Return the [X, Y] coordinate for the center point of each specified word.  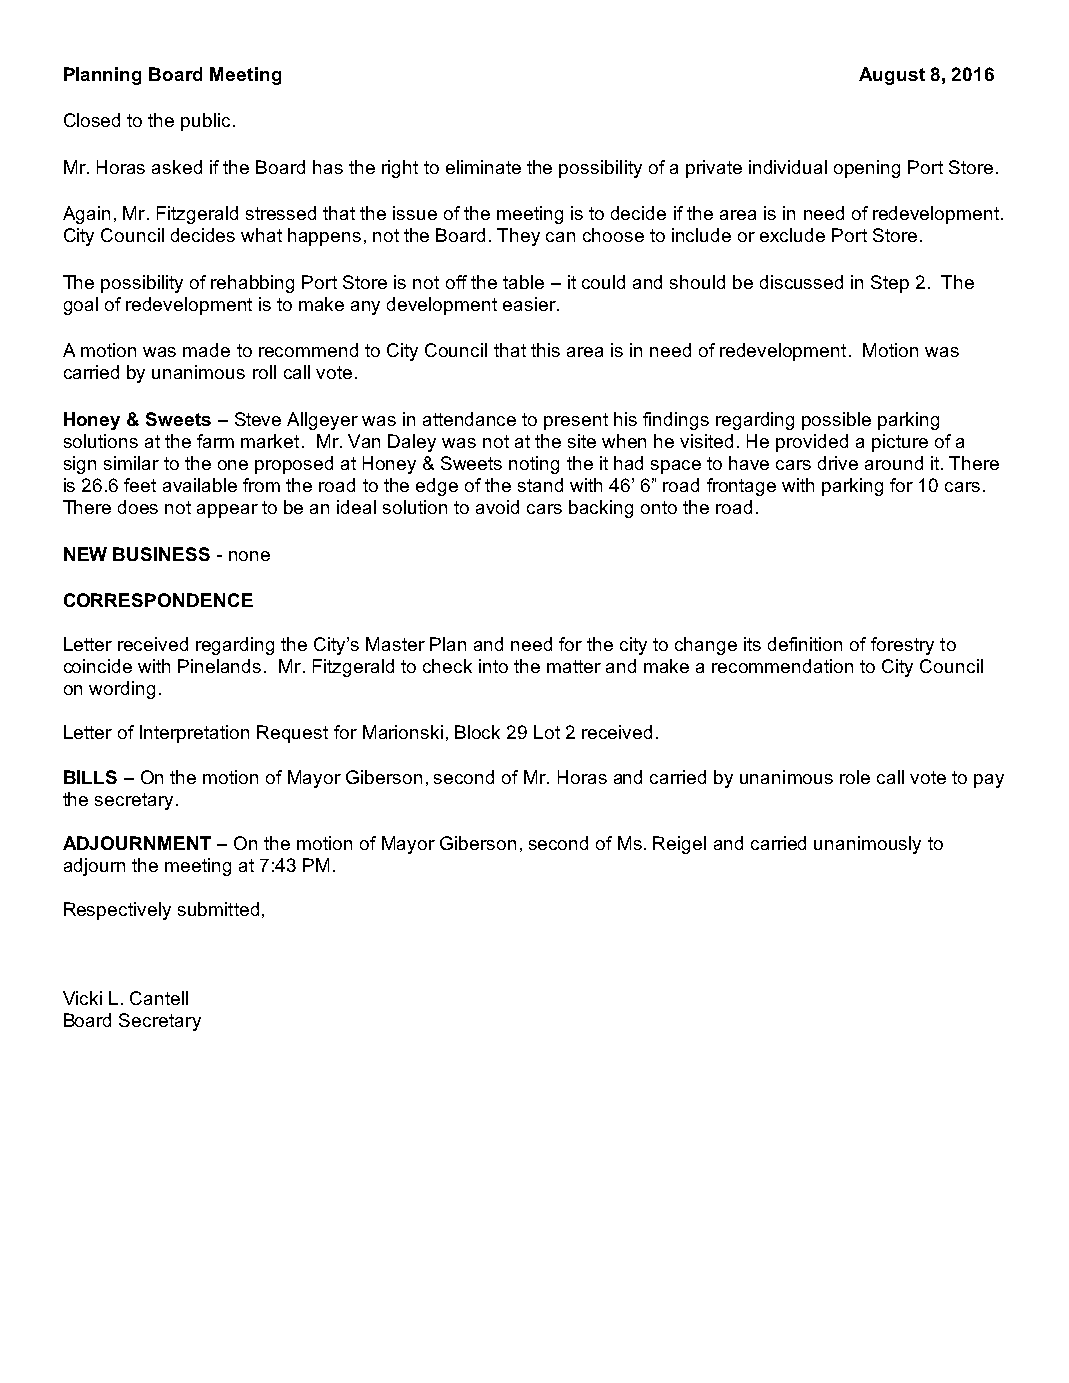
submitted [218, 909]
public [207, 122]
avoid [497, 507]
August [892, 76]
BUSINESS [161, 554]
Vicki [82, 998]
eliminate [483, 167]
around [894, 463]
